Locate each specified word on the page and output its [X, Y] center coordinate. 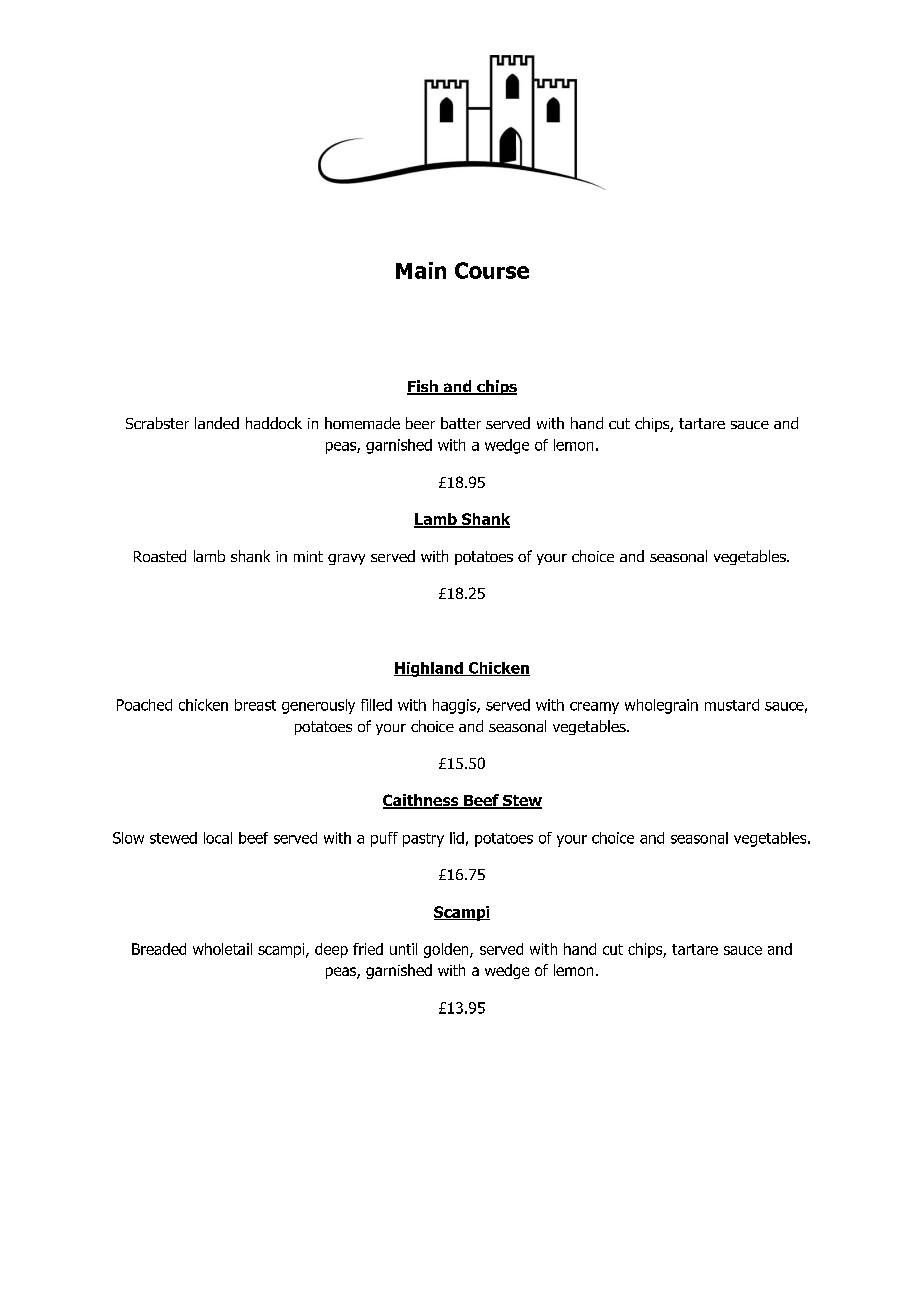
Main [421, 270]
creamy [594, 708]
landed [217, 423]
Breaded [159, 949]
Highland [429, 669]
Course [492, 270]
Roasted [160, 556]
